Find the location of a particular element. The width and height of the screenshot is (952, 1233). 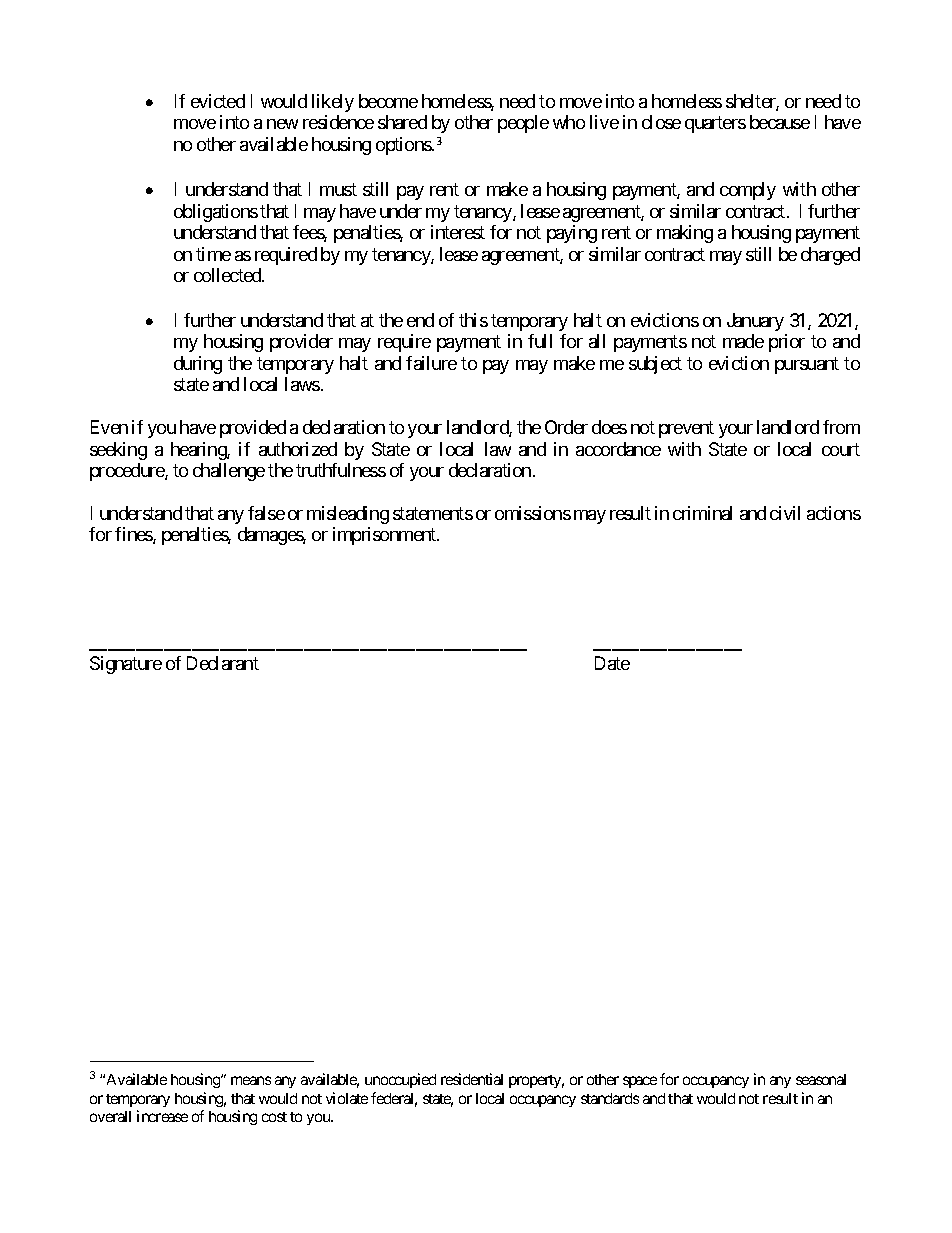

court is located at coordinates (841, 449).
